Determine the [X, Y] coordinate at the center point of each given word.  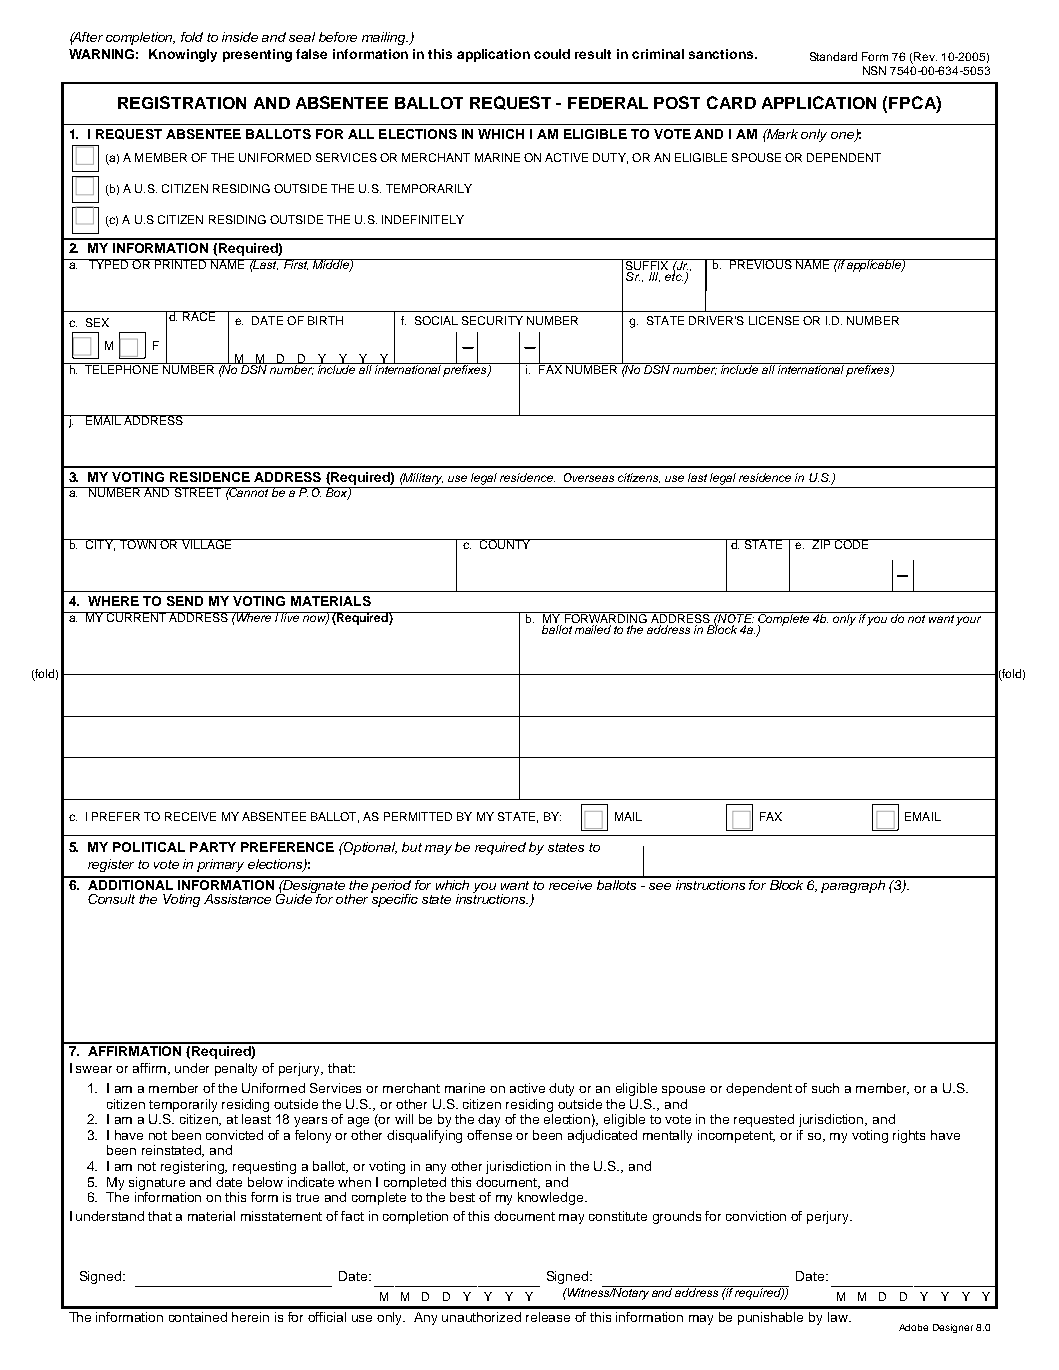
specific [394, 899]
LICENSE [774, 320]
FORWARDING [605, 619]
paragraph [854, 885]
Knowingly [183, 55]
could [552, 54]
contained [198, 1317]
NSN [874, 70]
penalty [236, 1069]
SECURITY [492, 320]
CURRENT [136, 617]
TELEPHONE [121, 368]
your [968, 621]
